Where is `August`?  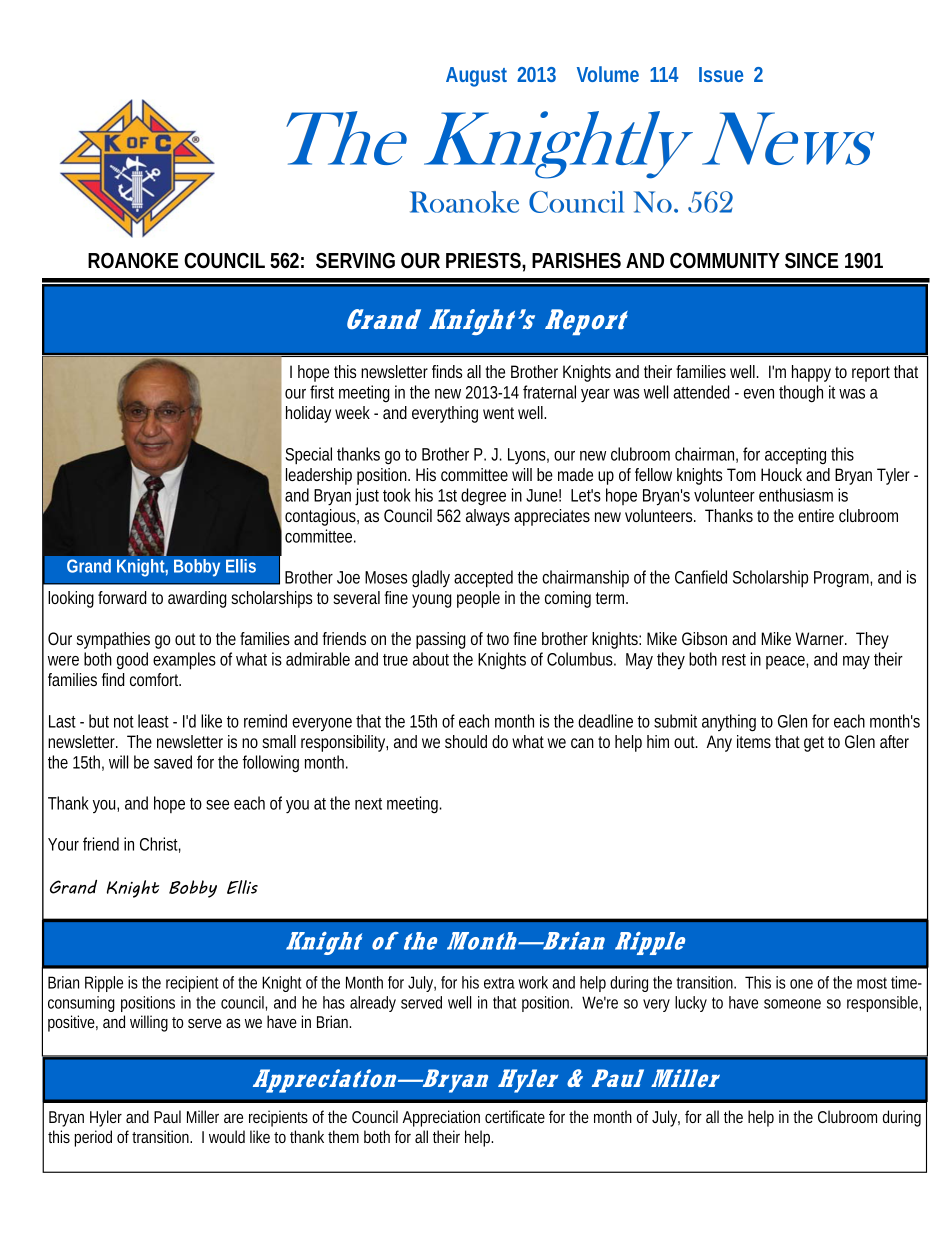
August is located at coordinates (476, 77).
